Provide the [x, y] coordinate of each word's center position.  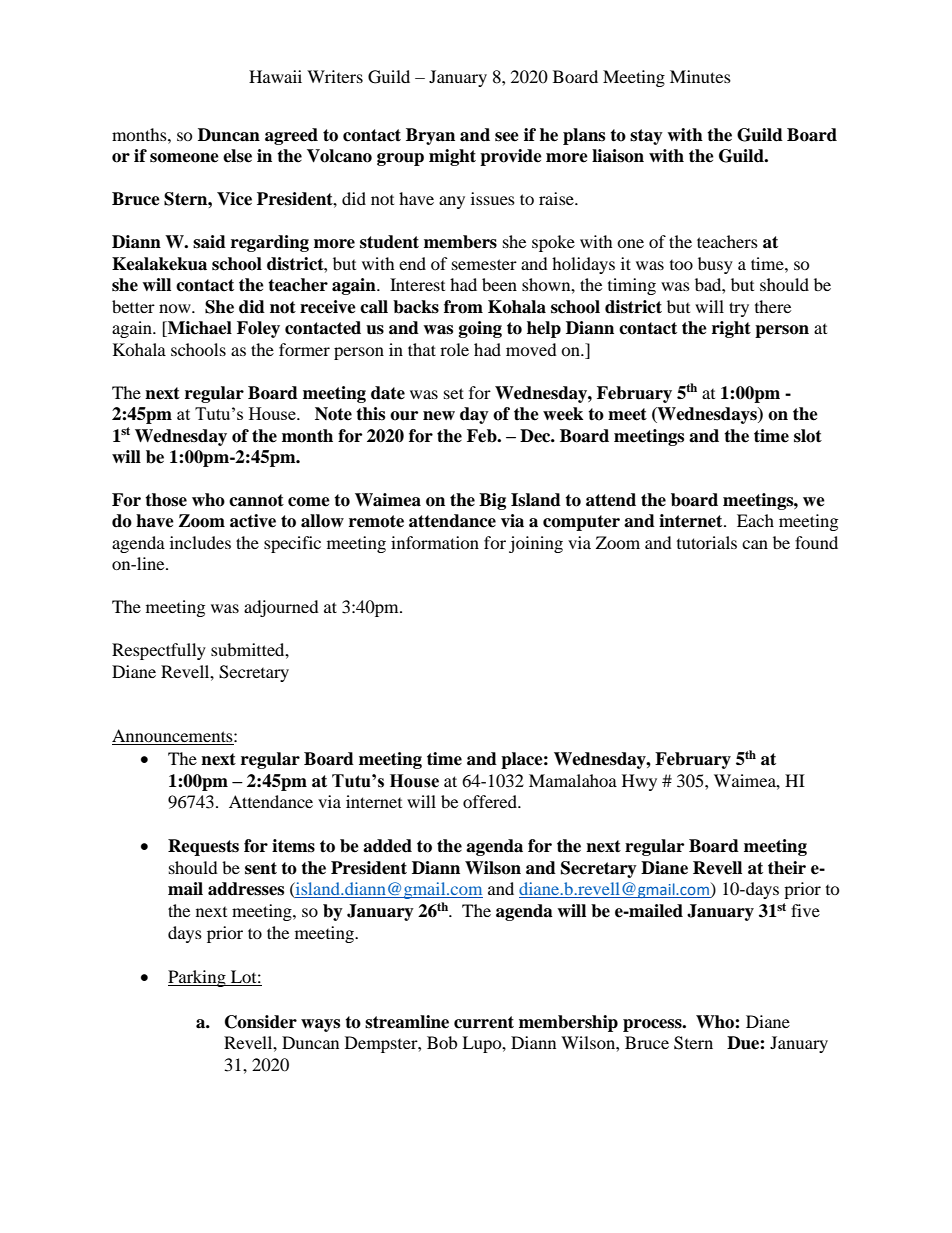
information [435, 542]
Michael [199, 329]
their [787, 868]
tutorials [707, 542]
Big [492, 501]
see [507, 137]
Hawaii [275, 76]
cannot [256, 500]
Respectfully [159, 651]
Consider [261, 1022]
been [499, 284]
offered [491, 801]
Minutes [700, 76]
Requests [203, 847]
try [739, 309]
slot [808, 436]
